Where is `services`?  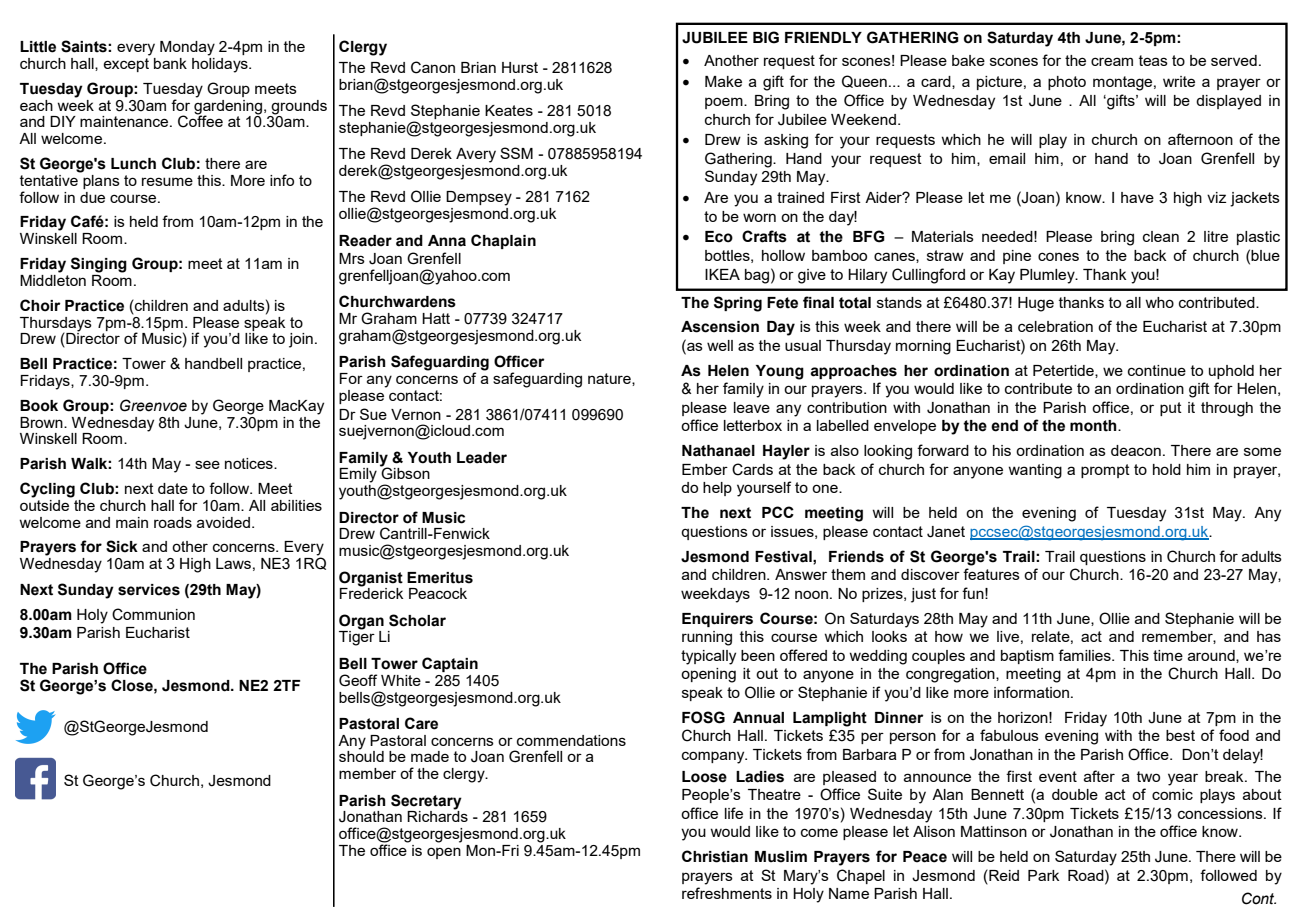
services is located at coordinates (149, 590).
